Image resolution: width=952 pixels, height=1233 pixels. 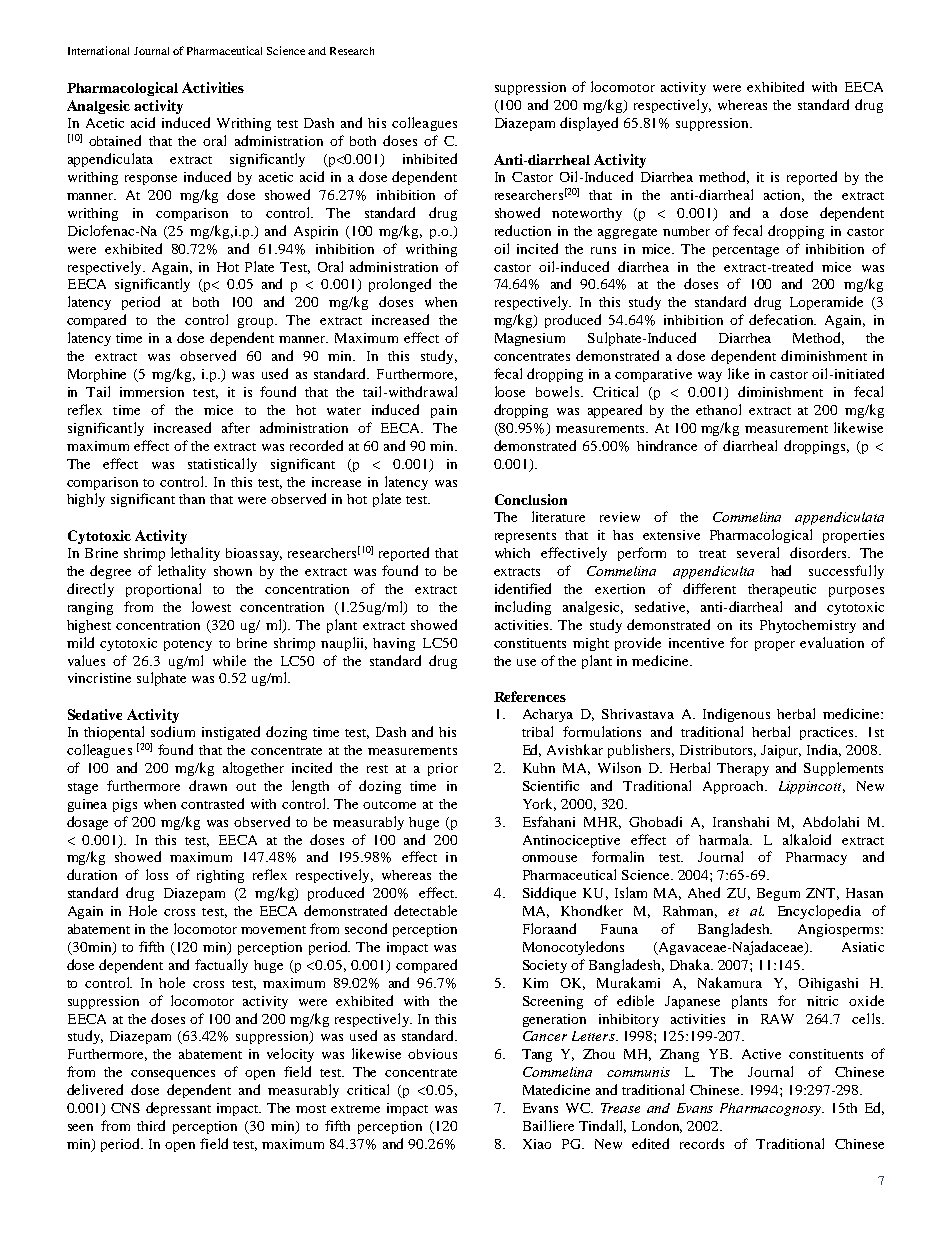 What do you see at coordinates (537, 1144) in the image?
I see `Xiao` at bounding box center [537, 1144].
